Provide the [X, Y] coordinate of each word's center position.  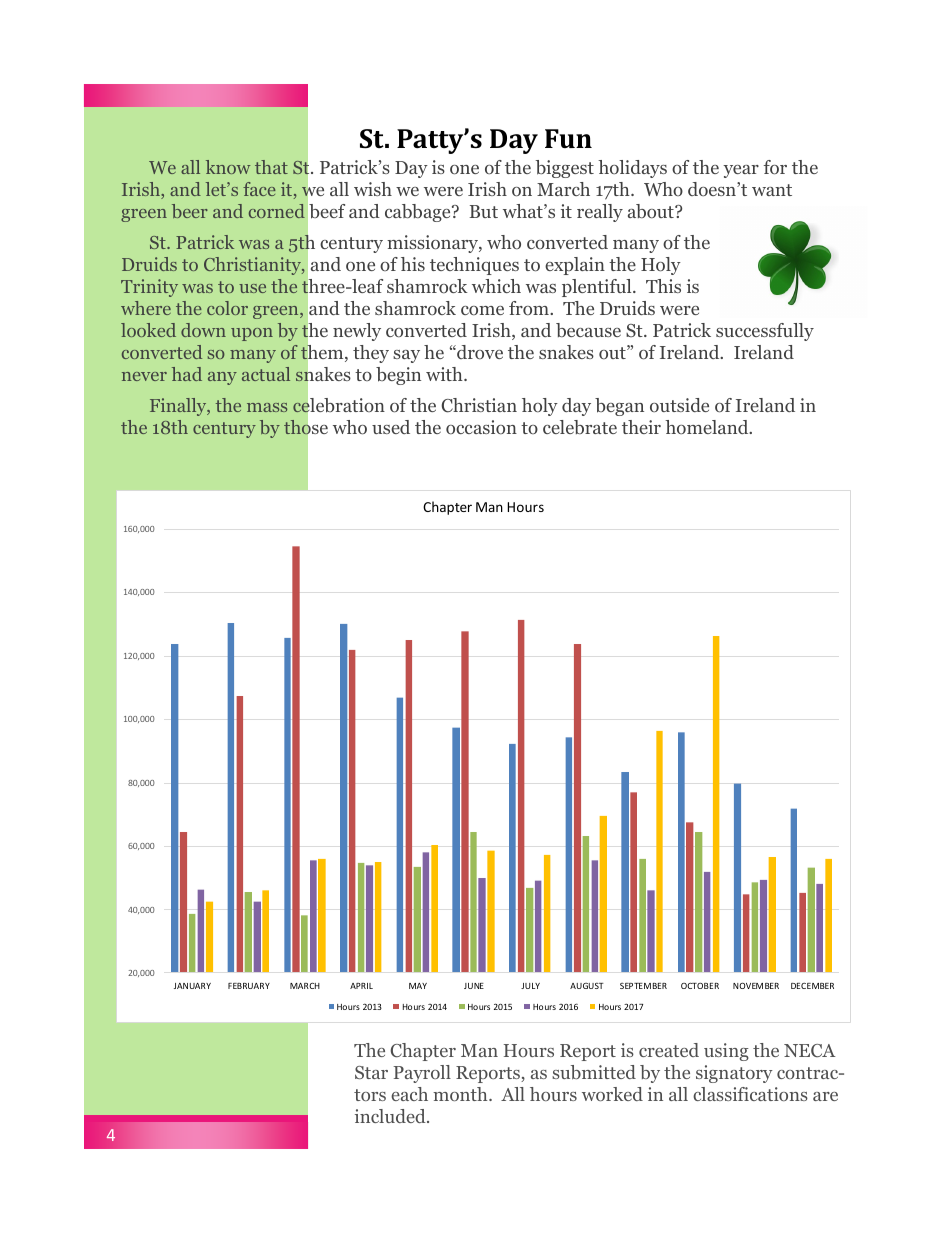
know [228, 167]
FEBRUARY [249, 986]
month [461, 1094]
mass [267, 407]
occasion [481, 427]
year [741, 171]
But [483, 211]
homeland [708, 427]
